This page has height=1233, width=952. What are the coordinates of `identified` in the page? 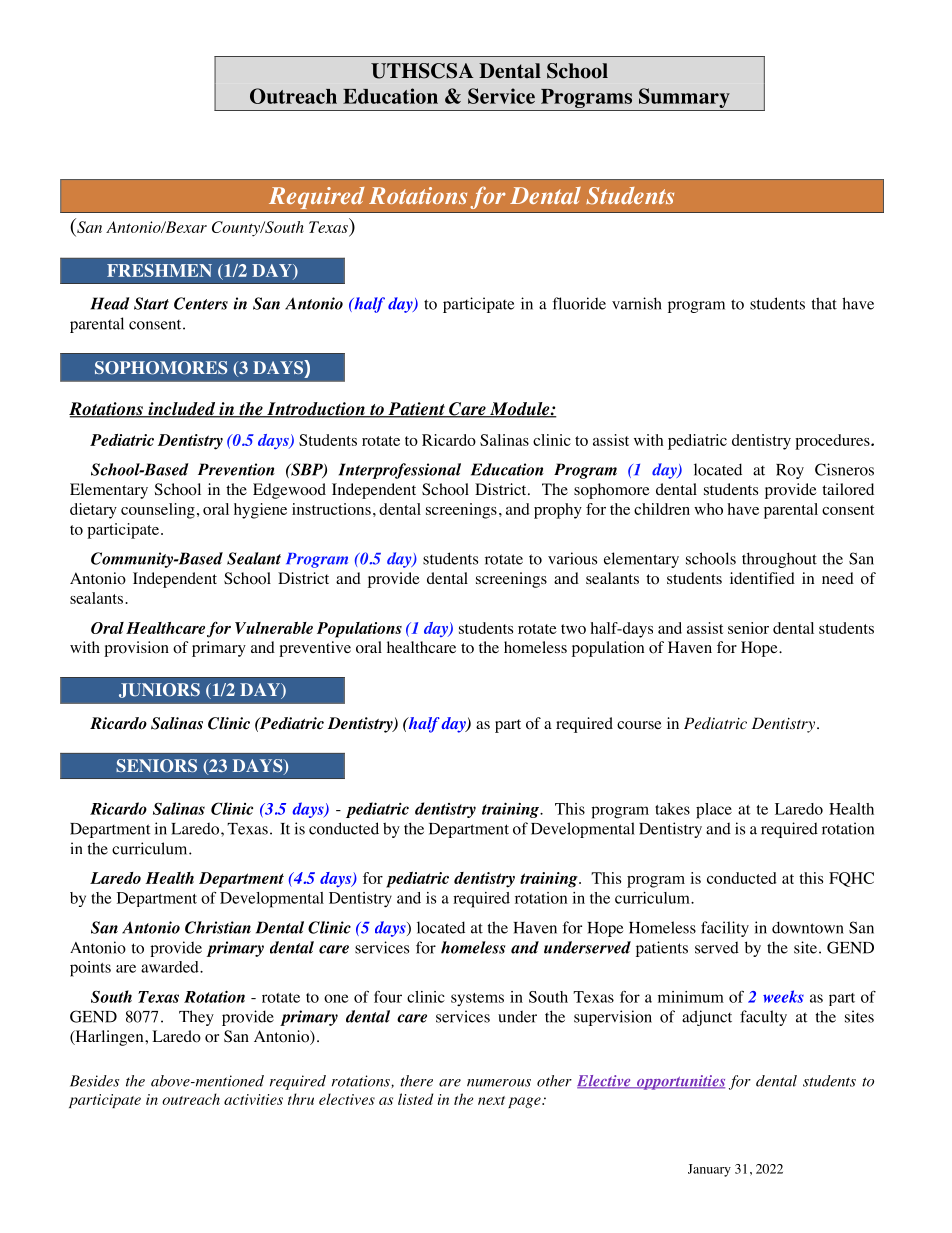 It's located at (762, 578).
